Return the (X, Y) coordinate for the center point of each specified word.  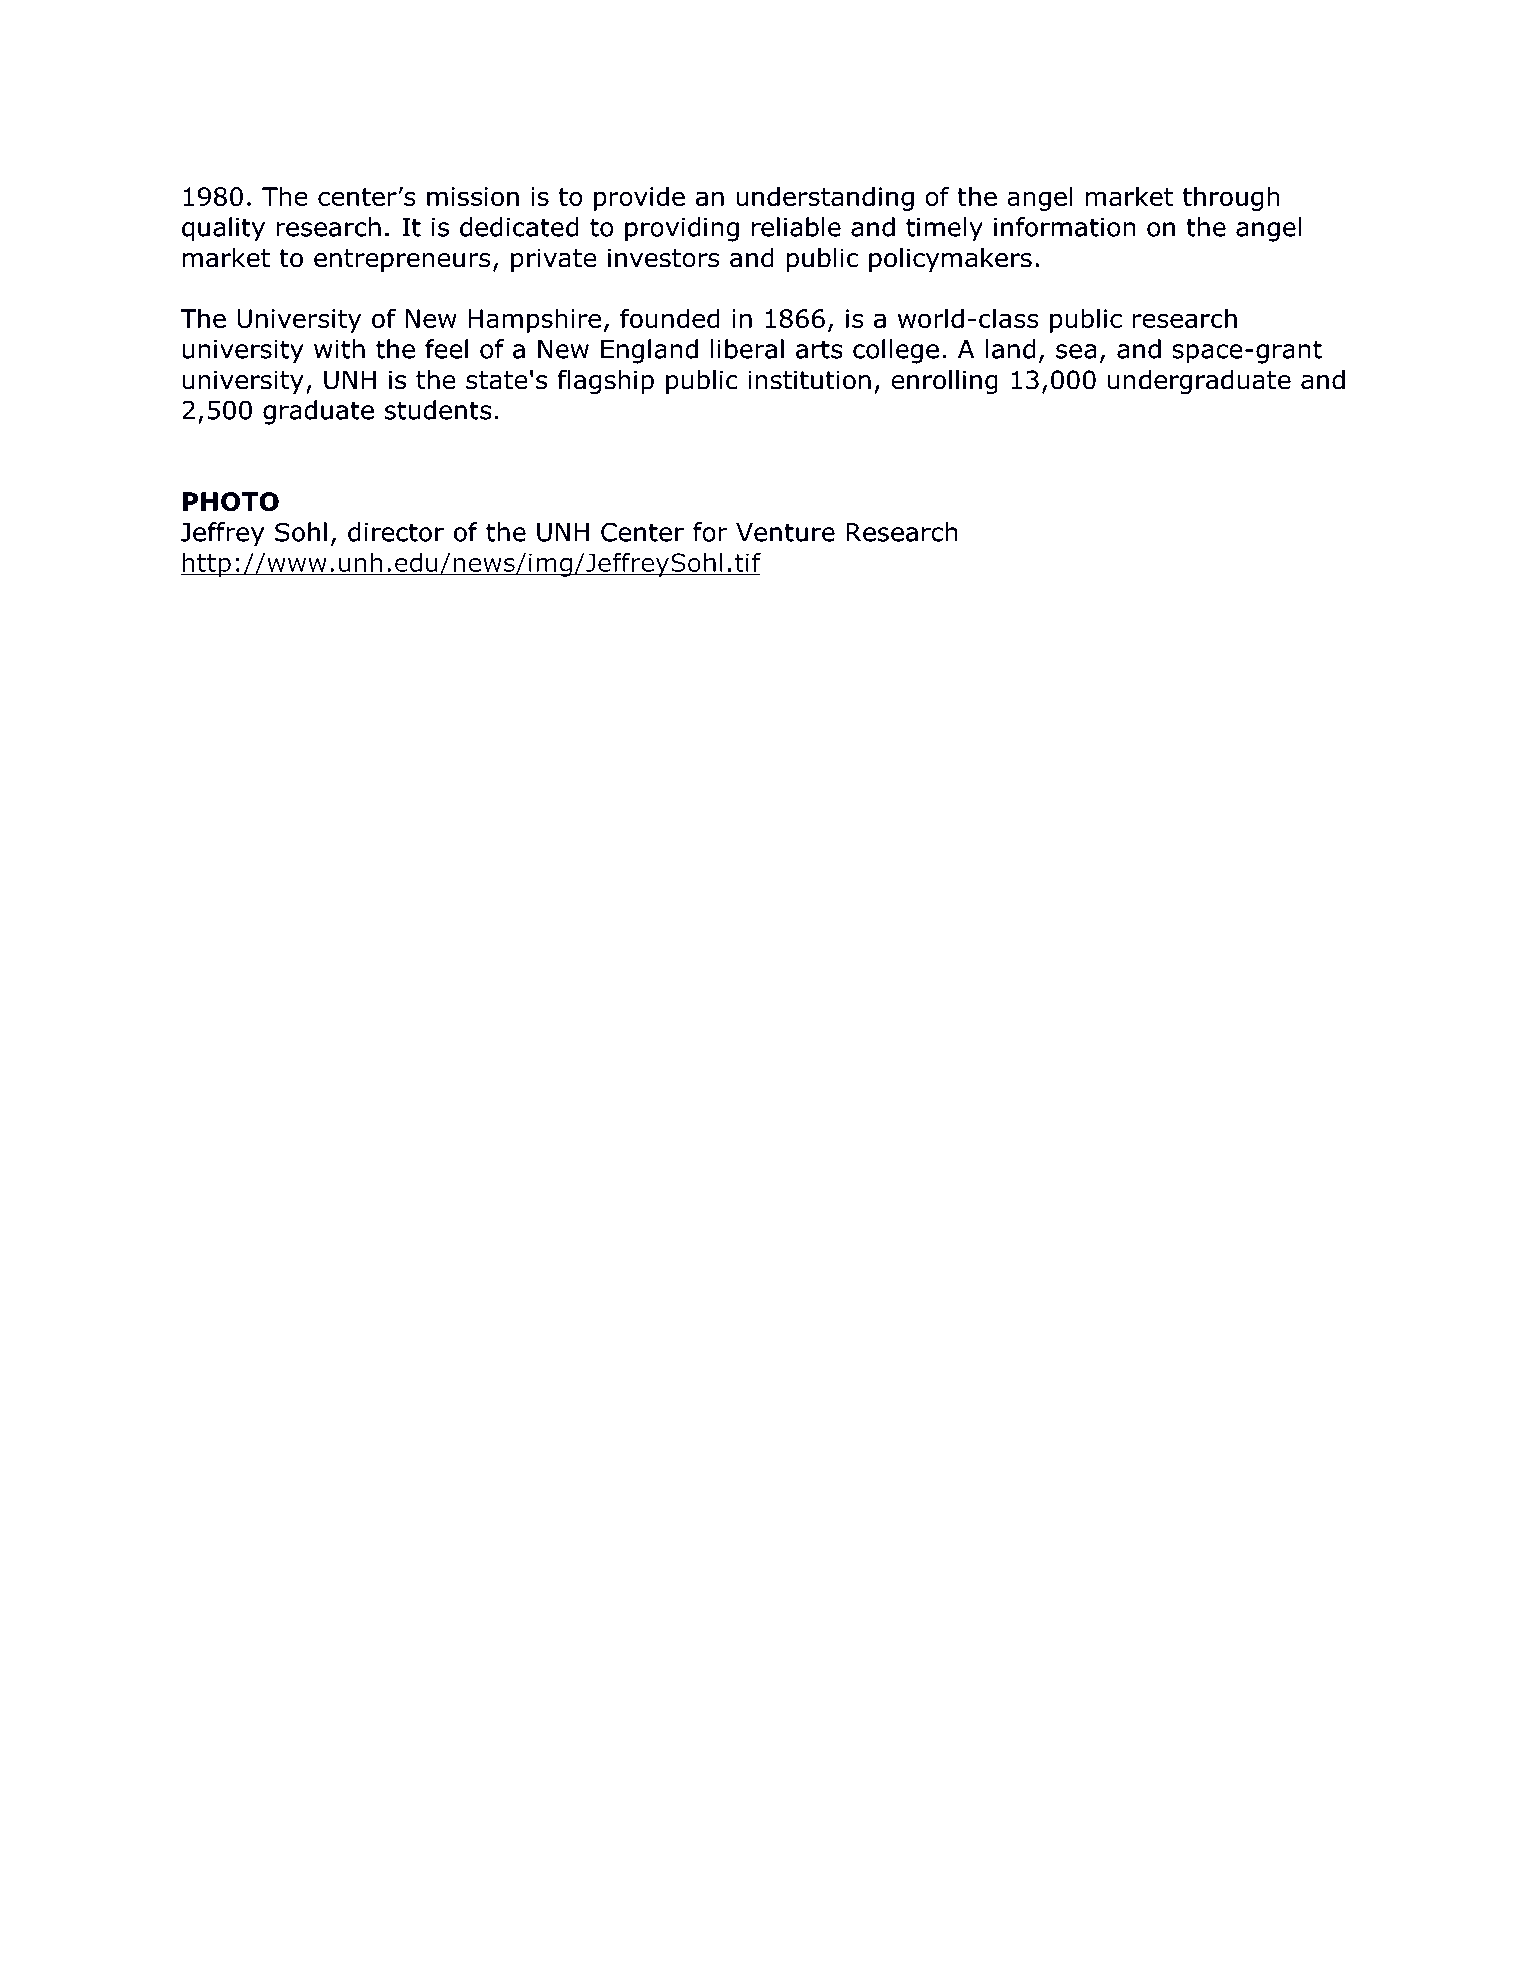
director (396, 532)
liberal (747, 349)
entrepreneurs (402, 260)
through (1231, 198)
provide (639, 198)
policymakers (950, 260)
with (339, 349)
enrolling (944, 382)
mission (473, 196)
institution (809, 380)
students (438, 410)
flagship (605, 382)
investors (664, 258)
